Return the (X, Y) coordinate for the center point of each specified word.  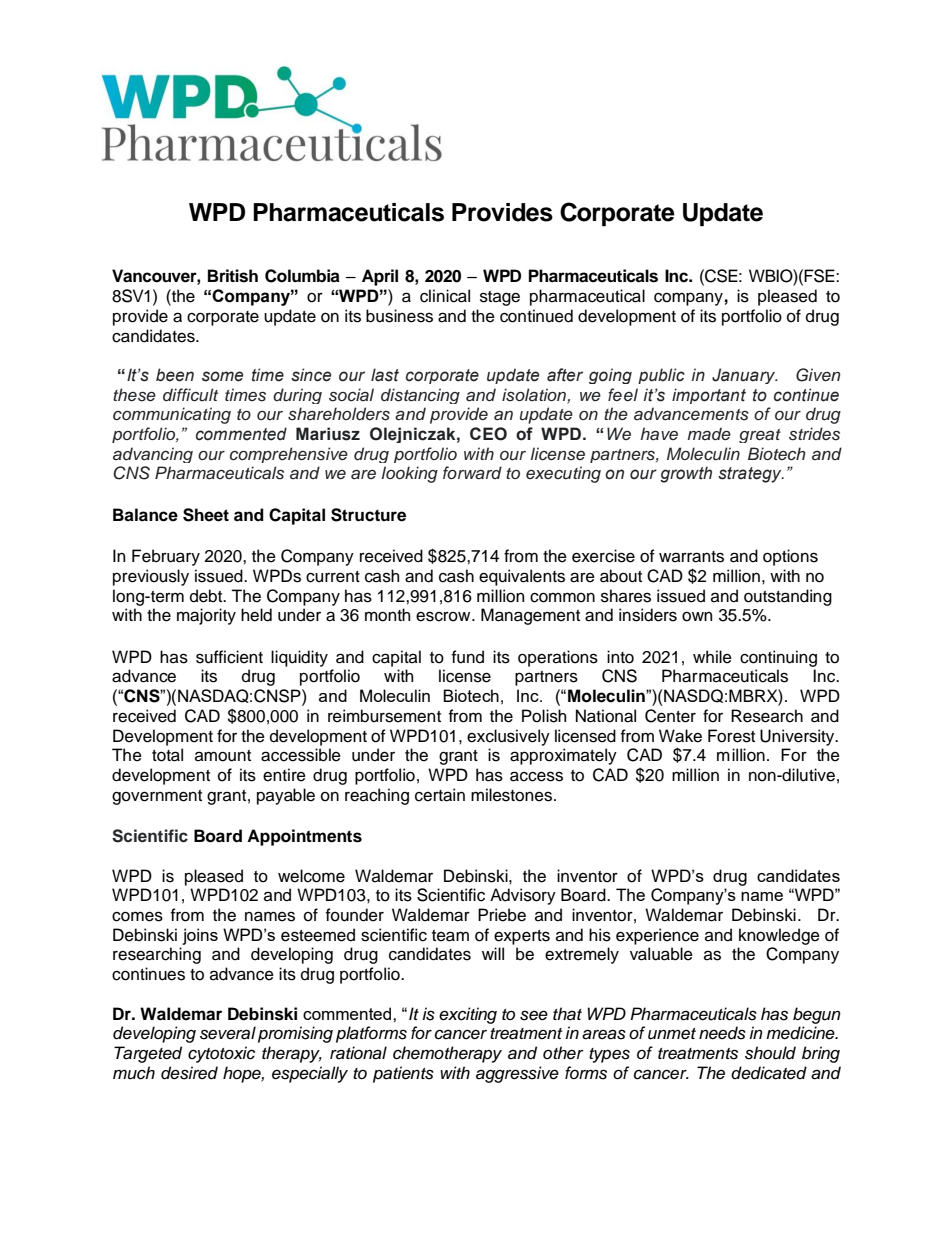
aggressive (517, 1074)
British (233, 276)
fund (468, 657)
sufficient (229, 657)
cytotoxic (221, 1054)
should (770, 1053)
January (745, 376)
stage (500, 298)
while (712, 657)
